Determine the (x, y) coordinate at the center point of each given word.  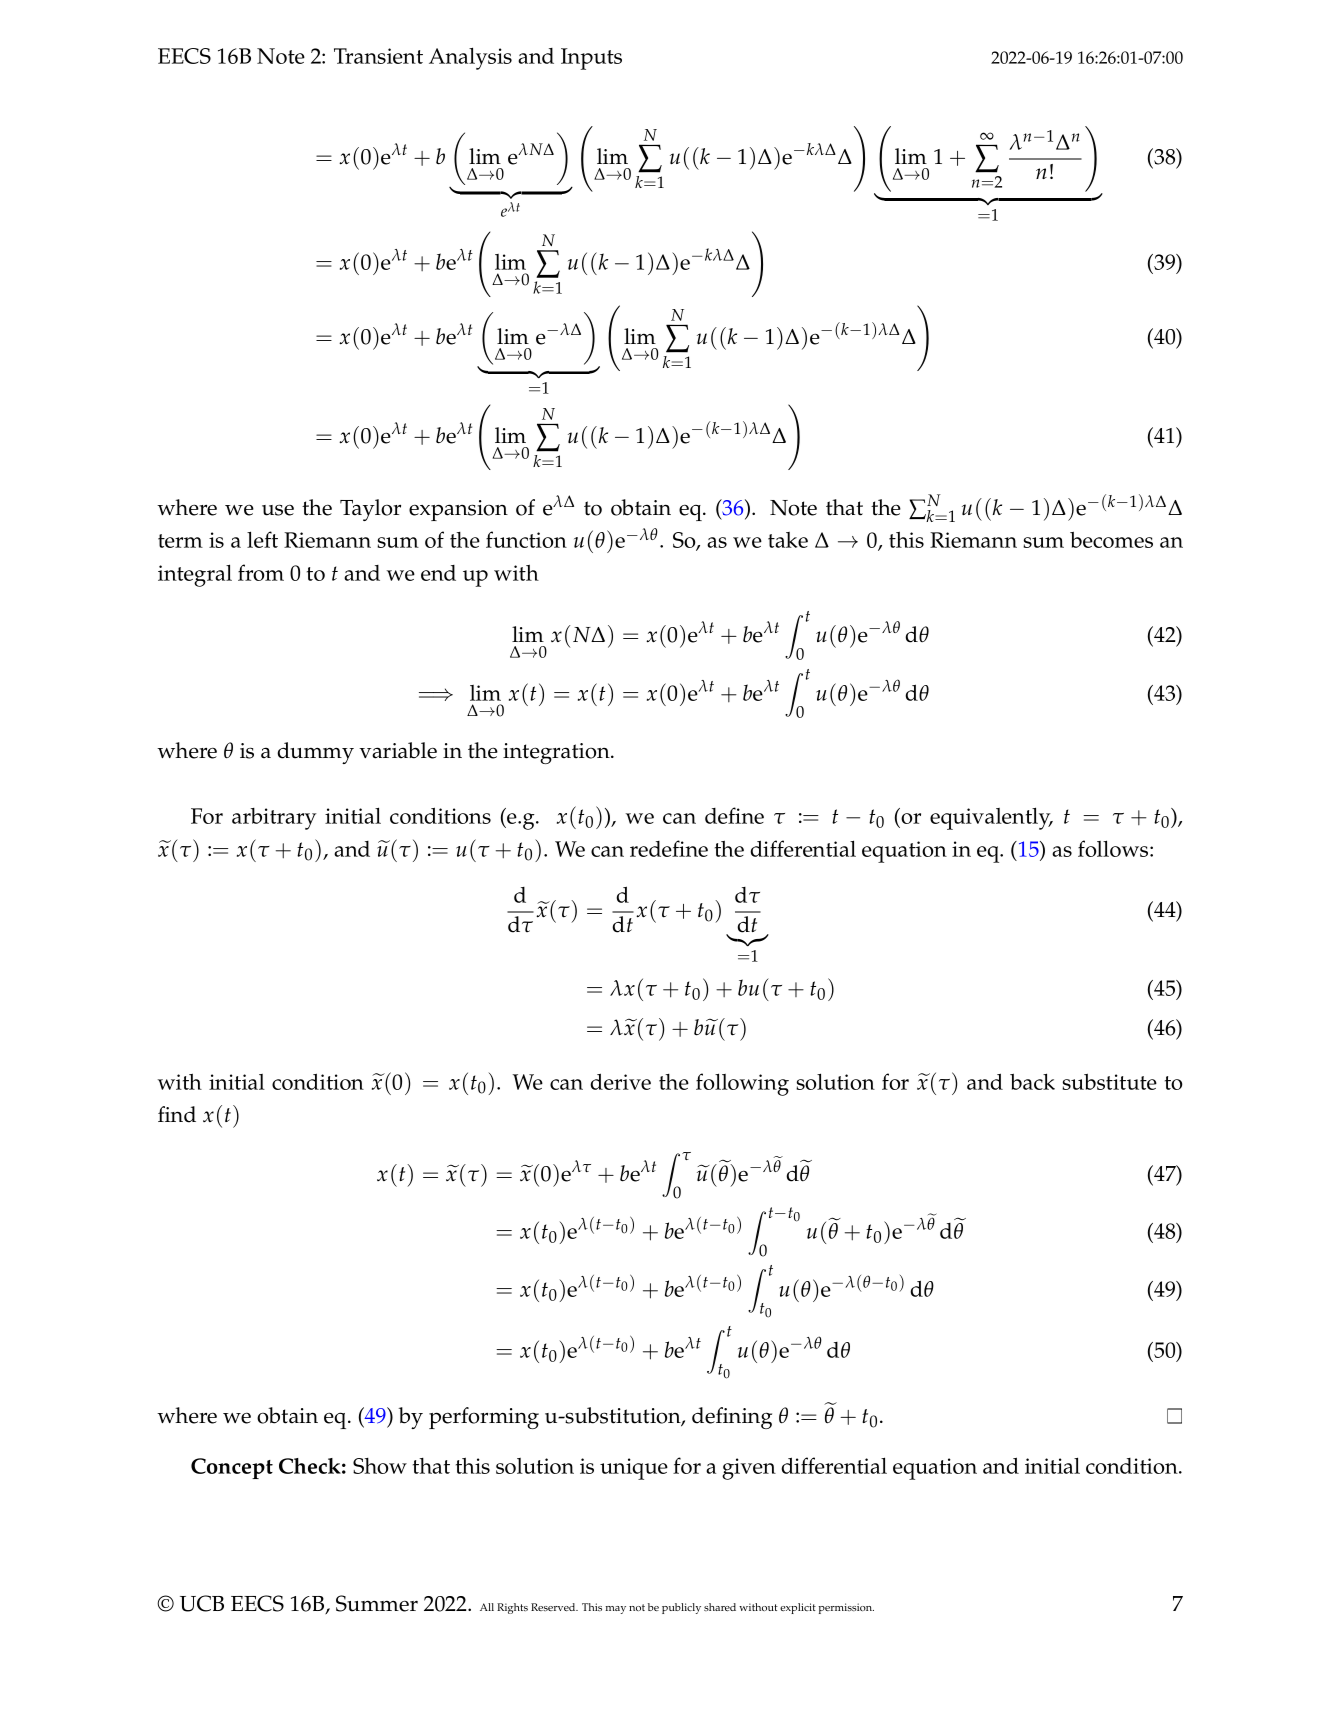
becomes (1111, 539)
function (526, 539)
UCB (202, 1603)
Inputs (591, 59)
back (1032, 1081)
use (278, 510)
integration (557, 753)
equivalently (991, 818)
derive (620, 1081)
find (177, 1114)
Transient (378, 56)
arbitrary (274, 819)
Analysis (470, 58)
